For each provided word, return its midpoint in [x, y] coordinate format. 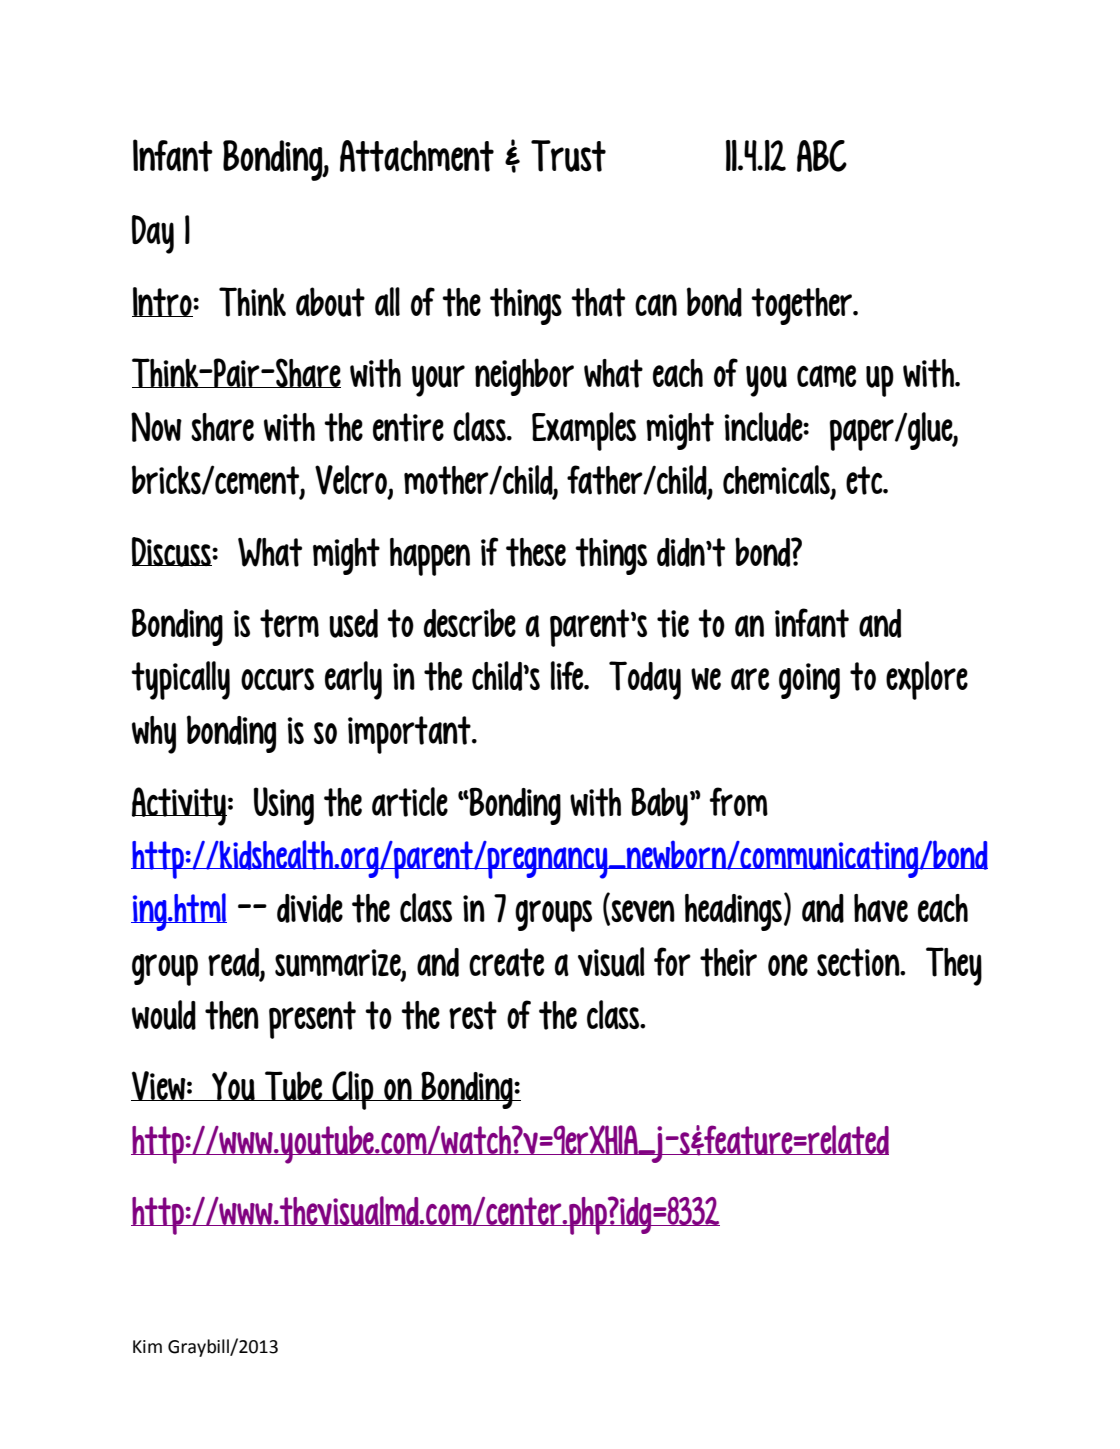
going [809, 681]
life [568, 675]
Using [283, 806]
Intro [163, 302]
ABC [822, 156]
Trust [568, 156]
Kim [147, 1346]
